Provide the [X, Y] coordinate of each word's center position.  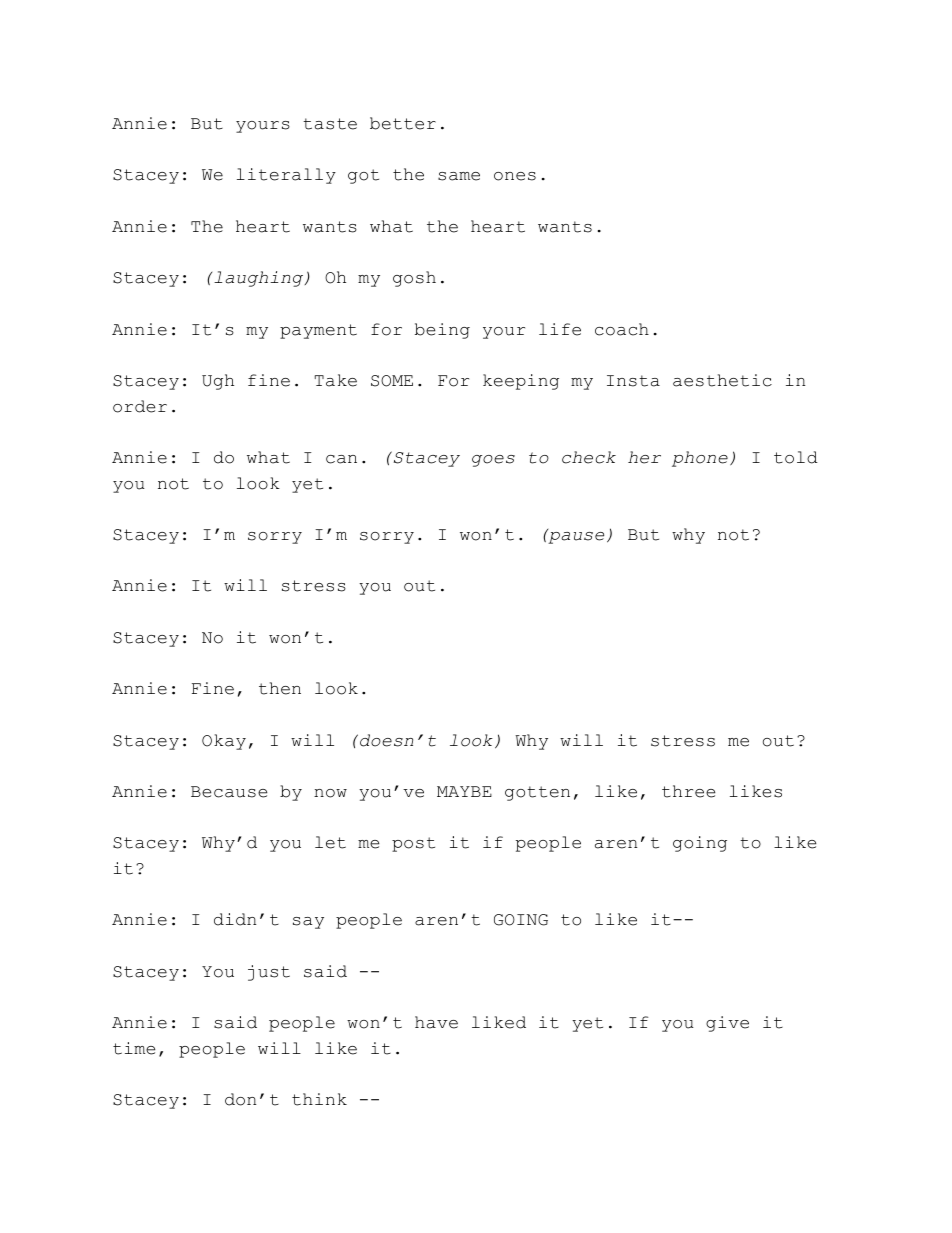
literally [286, 176]
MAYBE [464, 791]
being [442, 331]
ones [515, 176]
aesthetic [722, 380]
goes [493, 461]
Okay [224, 742]
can [341, 459]
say [308, 923]
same [459, 176]
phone [700, 459]
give [727, 1024]
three [688, 791]
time [134, 1048]
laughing [260, 279]
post [413, 844]
